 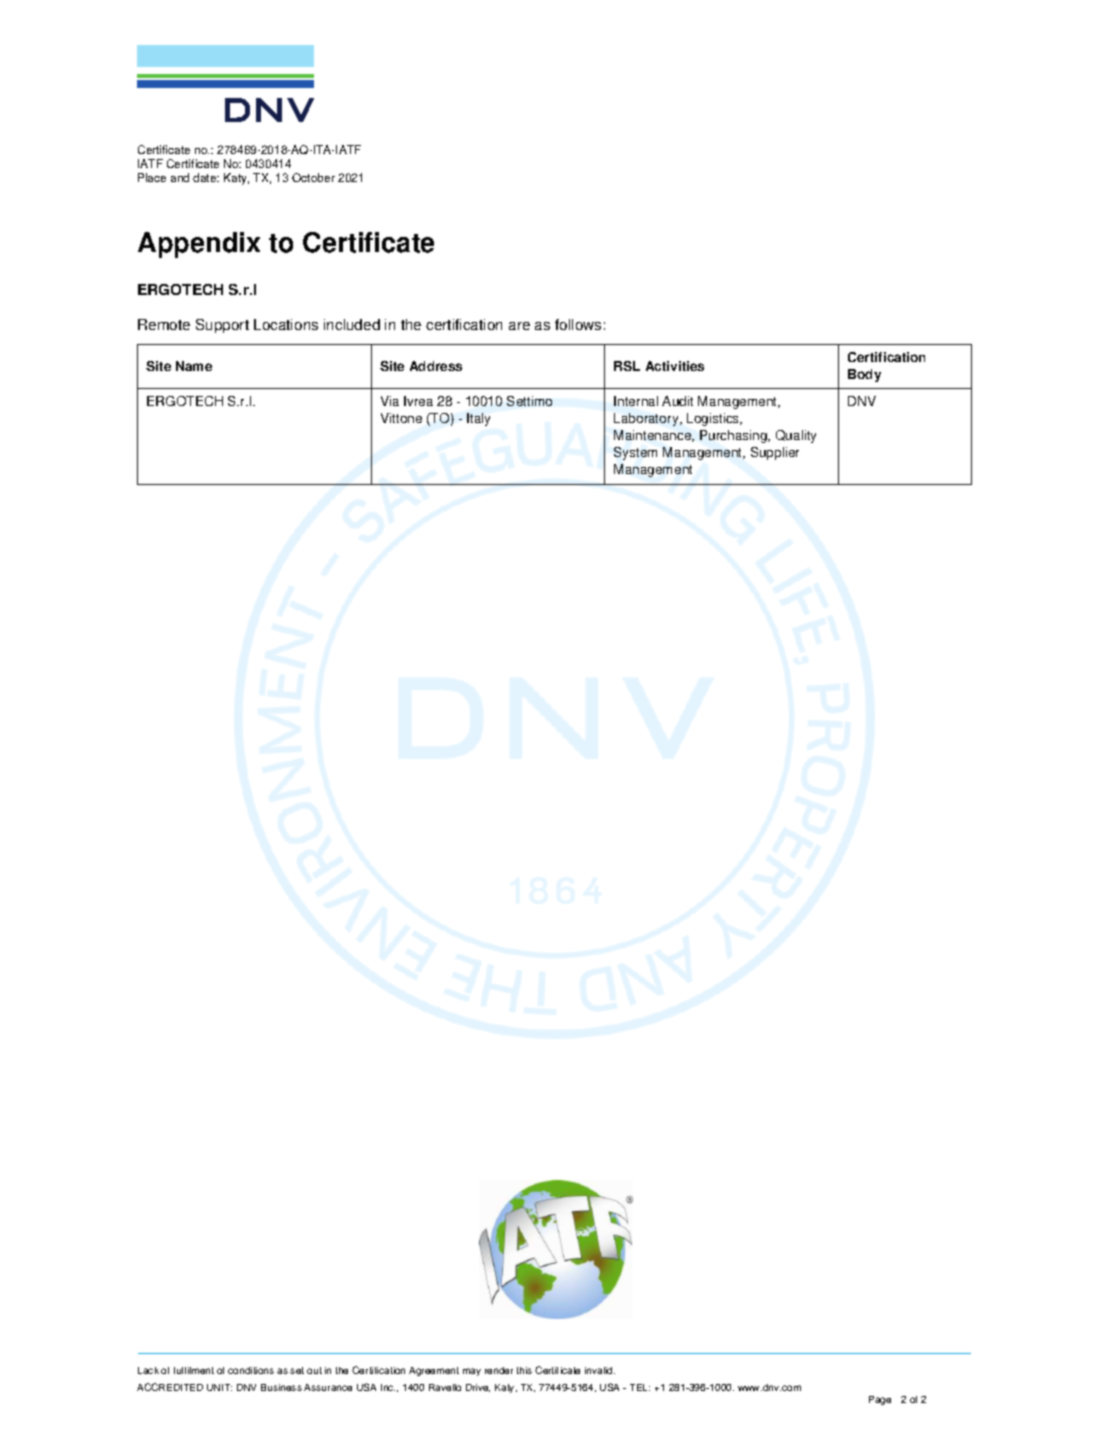 I want to click on this, so click(x=524, y=1370).
